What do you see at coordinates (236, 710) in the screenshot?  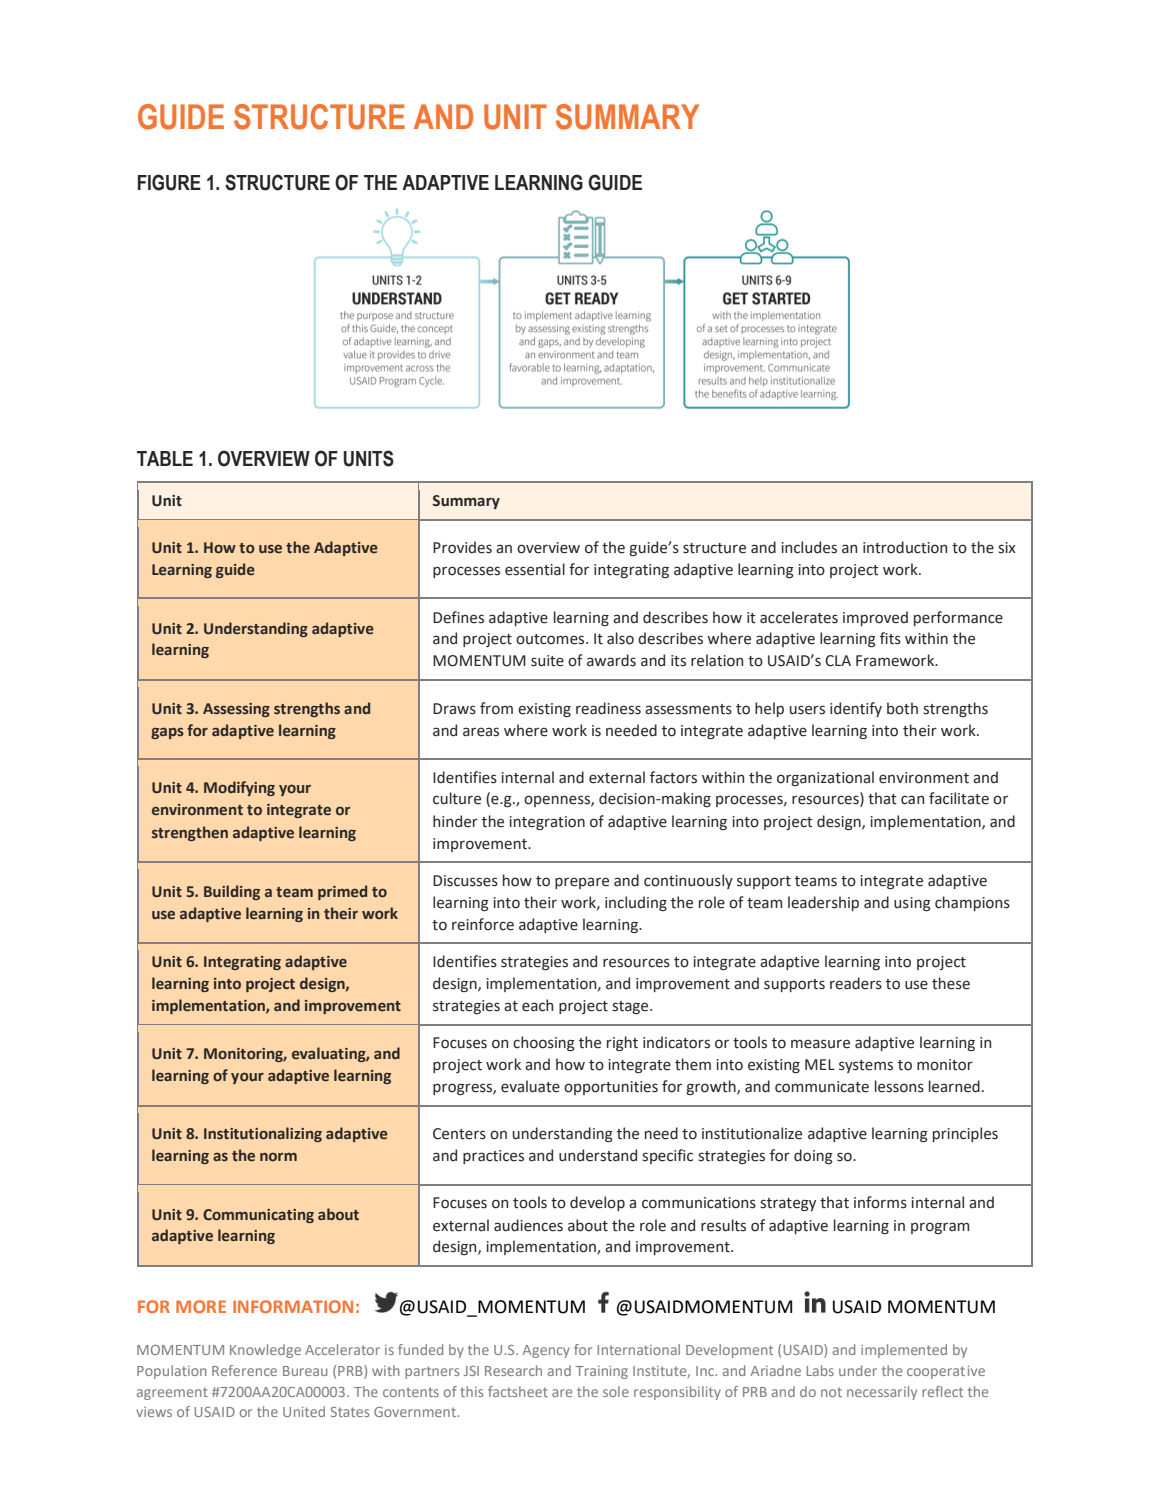 I see `Assessing` at bounding box center [236, 710].
